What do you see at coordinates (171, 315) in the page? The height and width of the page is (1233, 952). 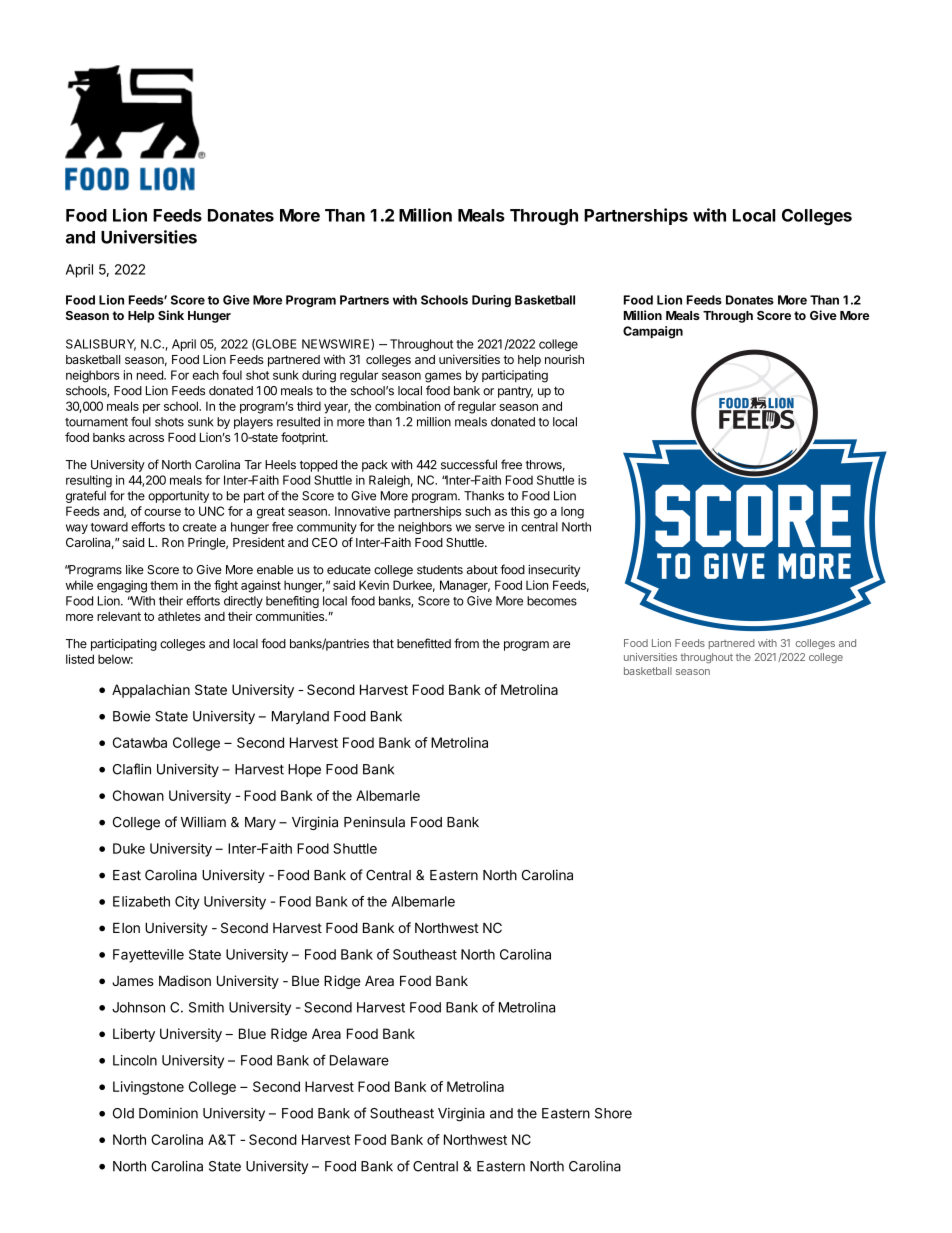 I see `Sink` at bounding box center [171, 315].
